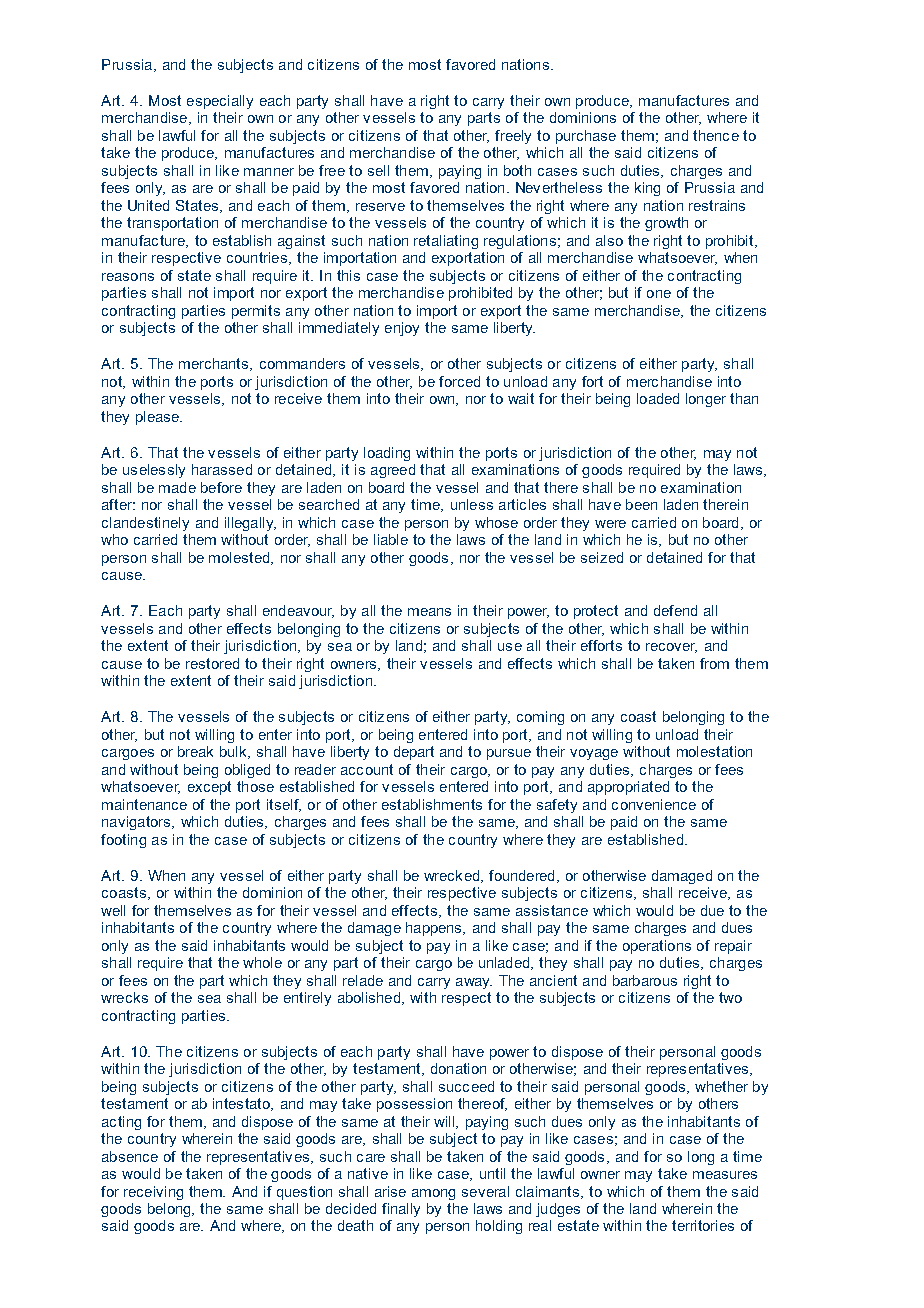 Image resolution: width=924 pixels, height=1308 pixels. I want to click on territories, so click(703, 1225).
